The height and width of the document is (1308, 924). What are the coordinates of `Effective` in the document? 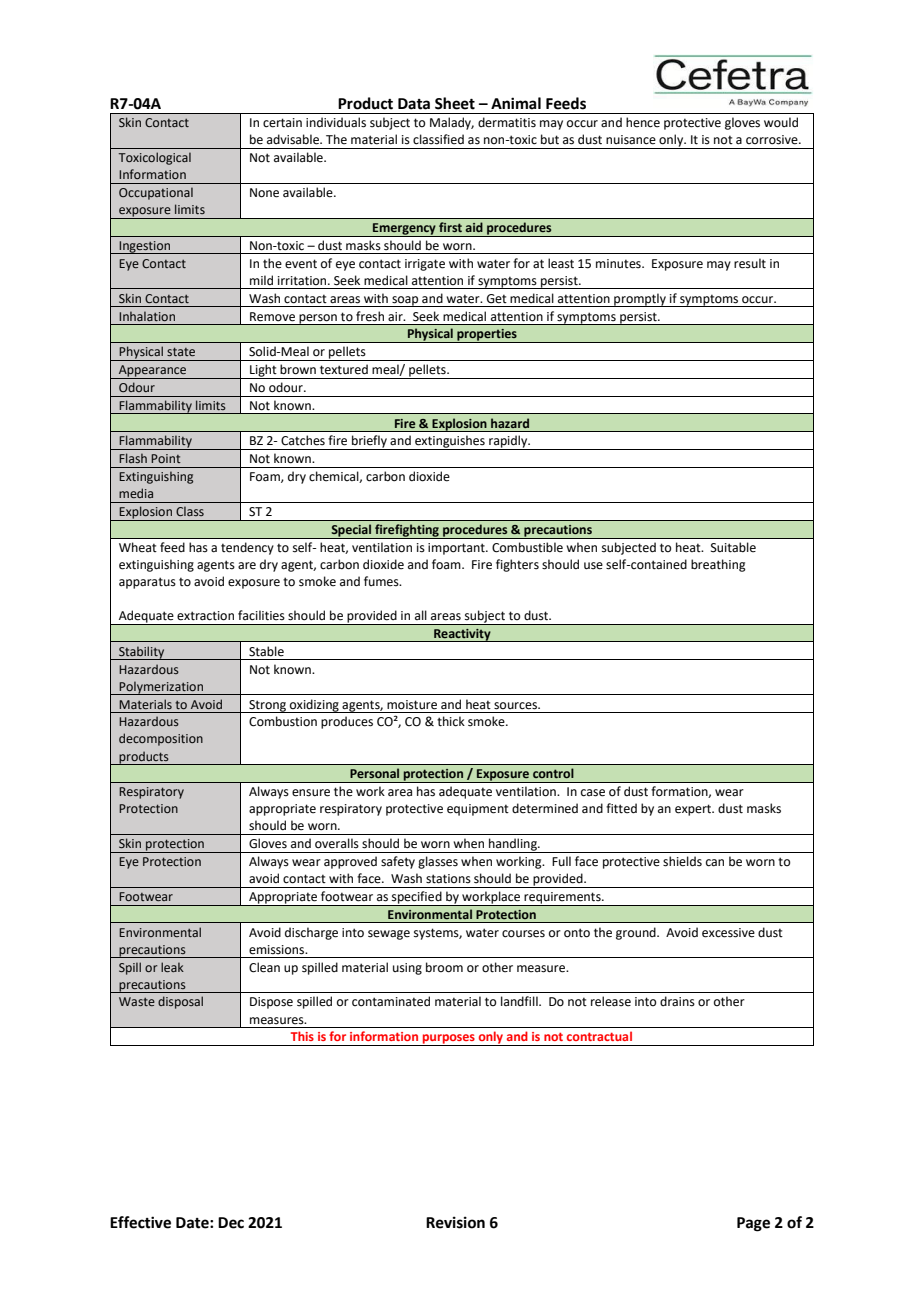 It's located at (140, 1222).
